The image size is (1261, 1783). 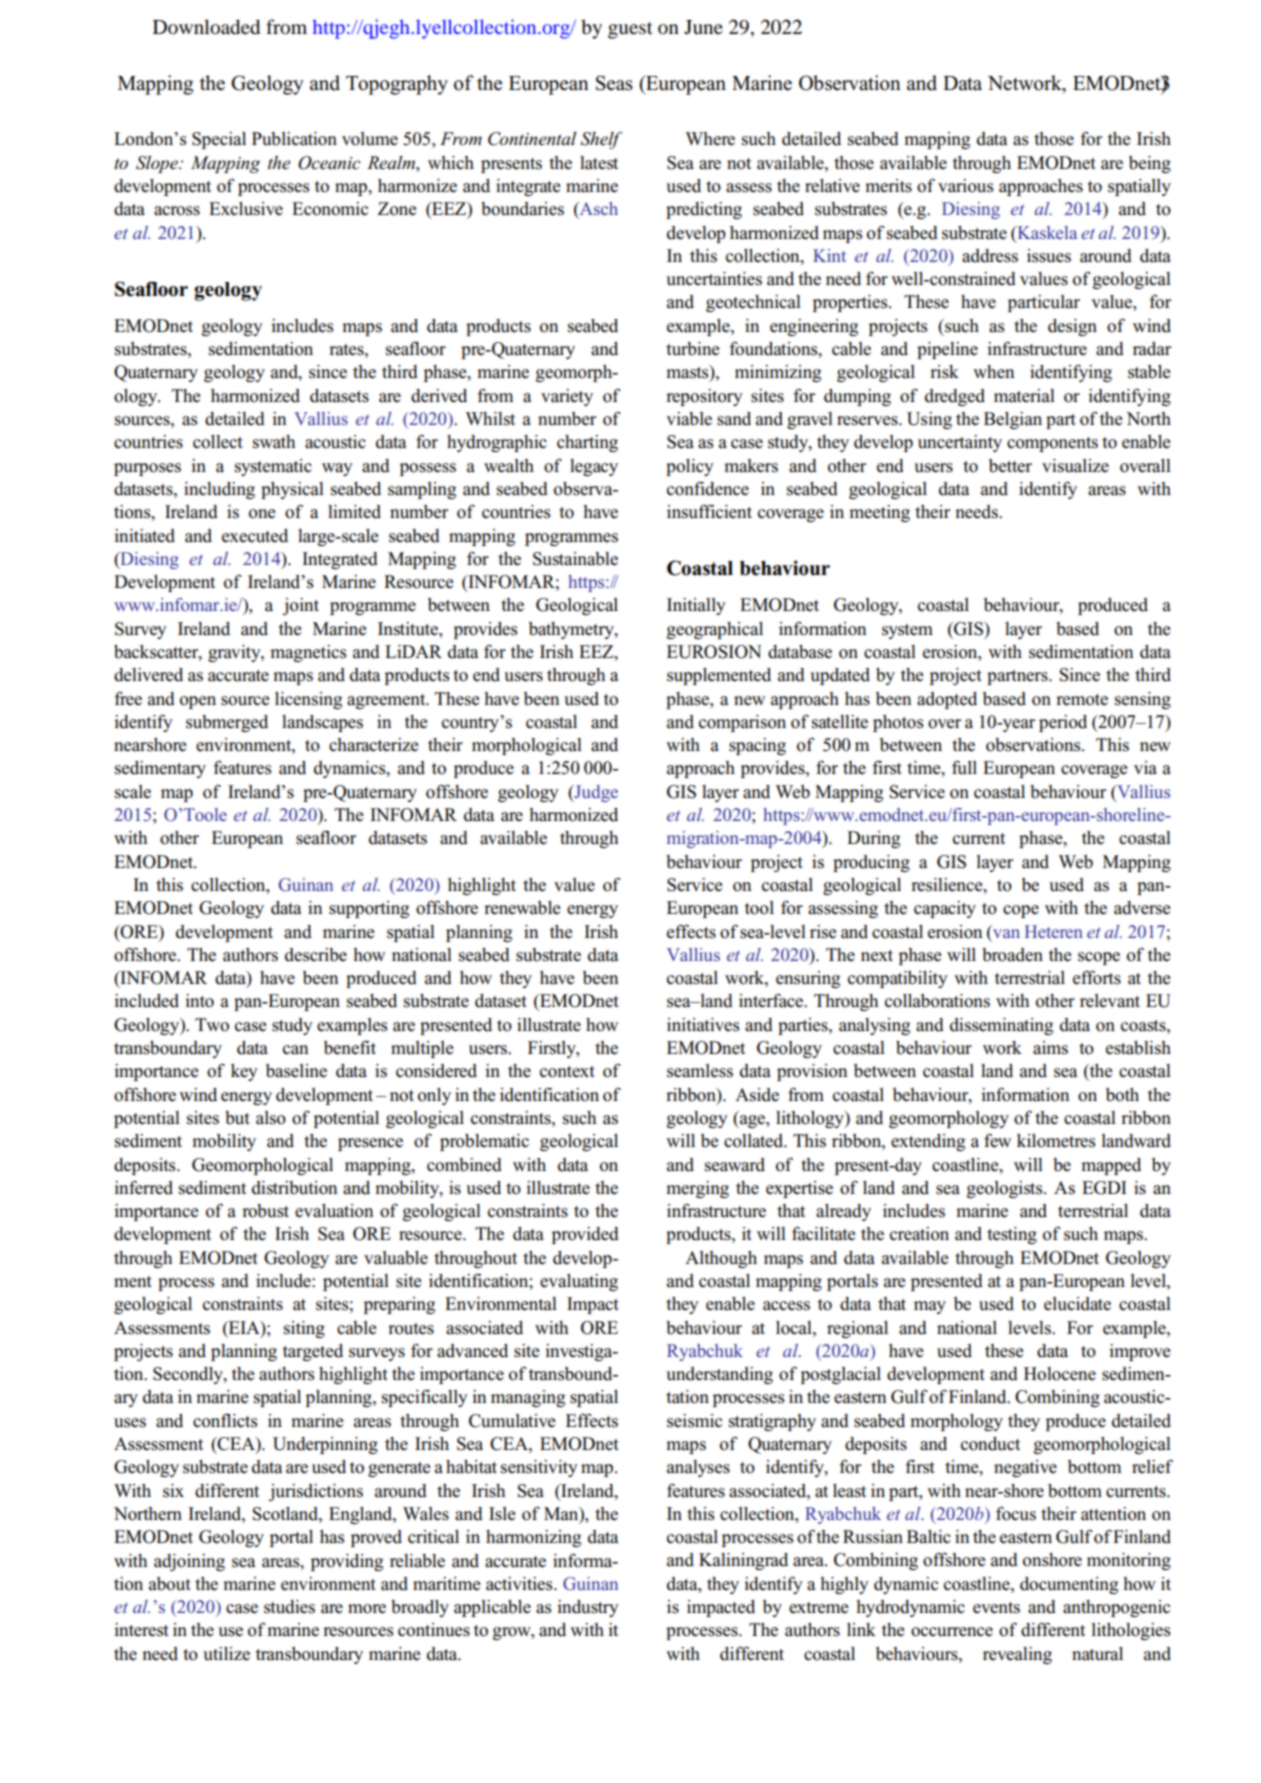 What do you see at coordinates (289, 1607) in the screenshot?
I see `studies` at bounding box center [289, 1607].
